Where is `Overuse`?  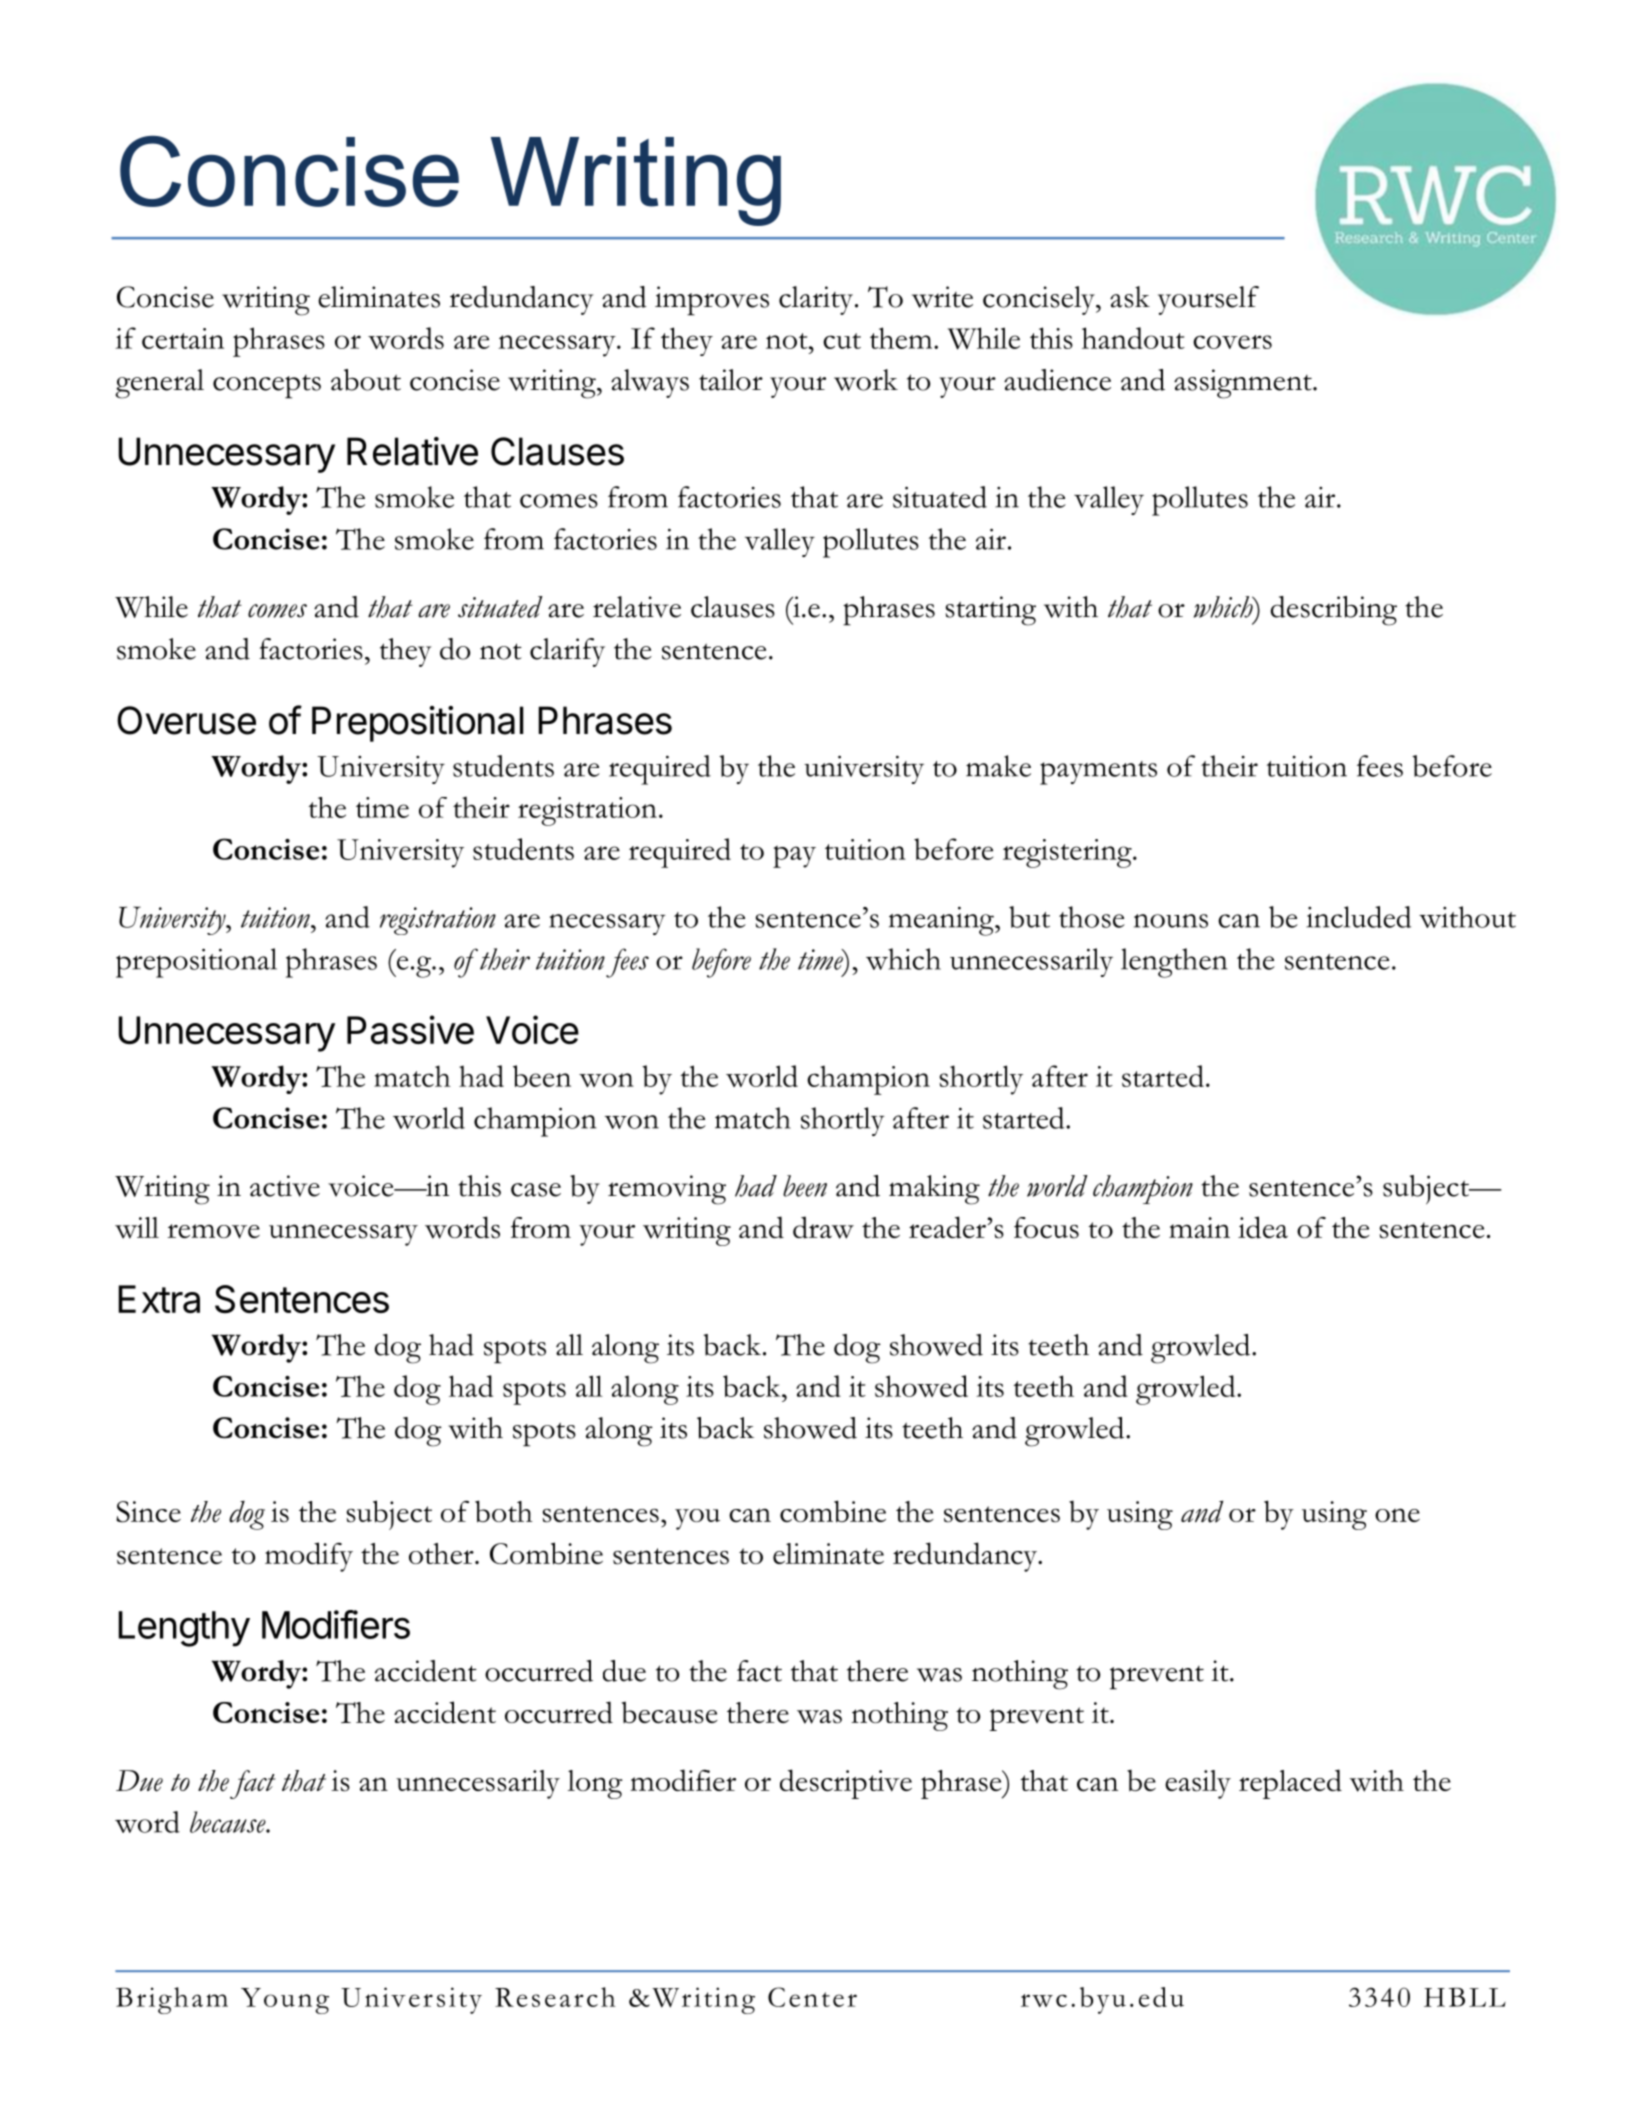 Overuse is located at coordinates (186, 720).
